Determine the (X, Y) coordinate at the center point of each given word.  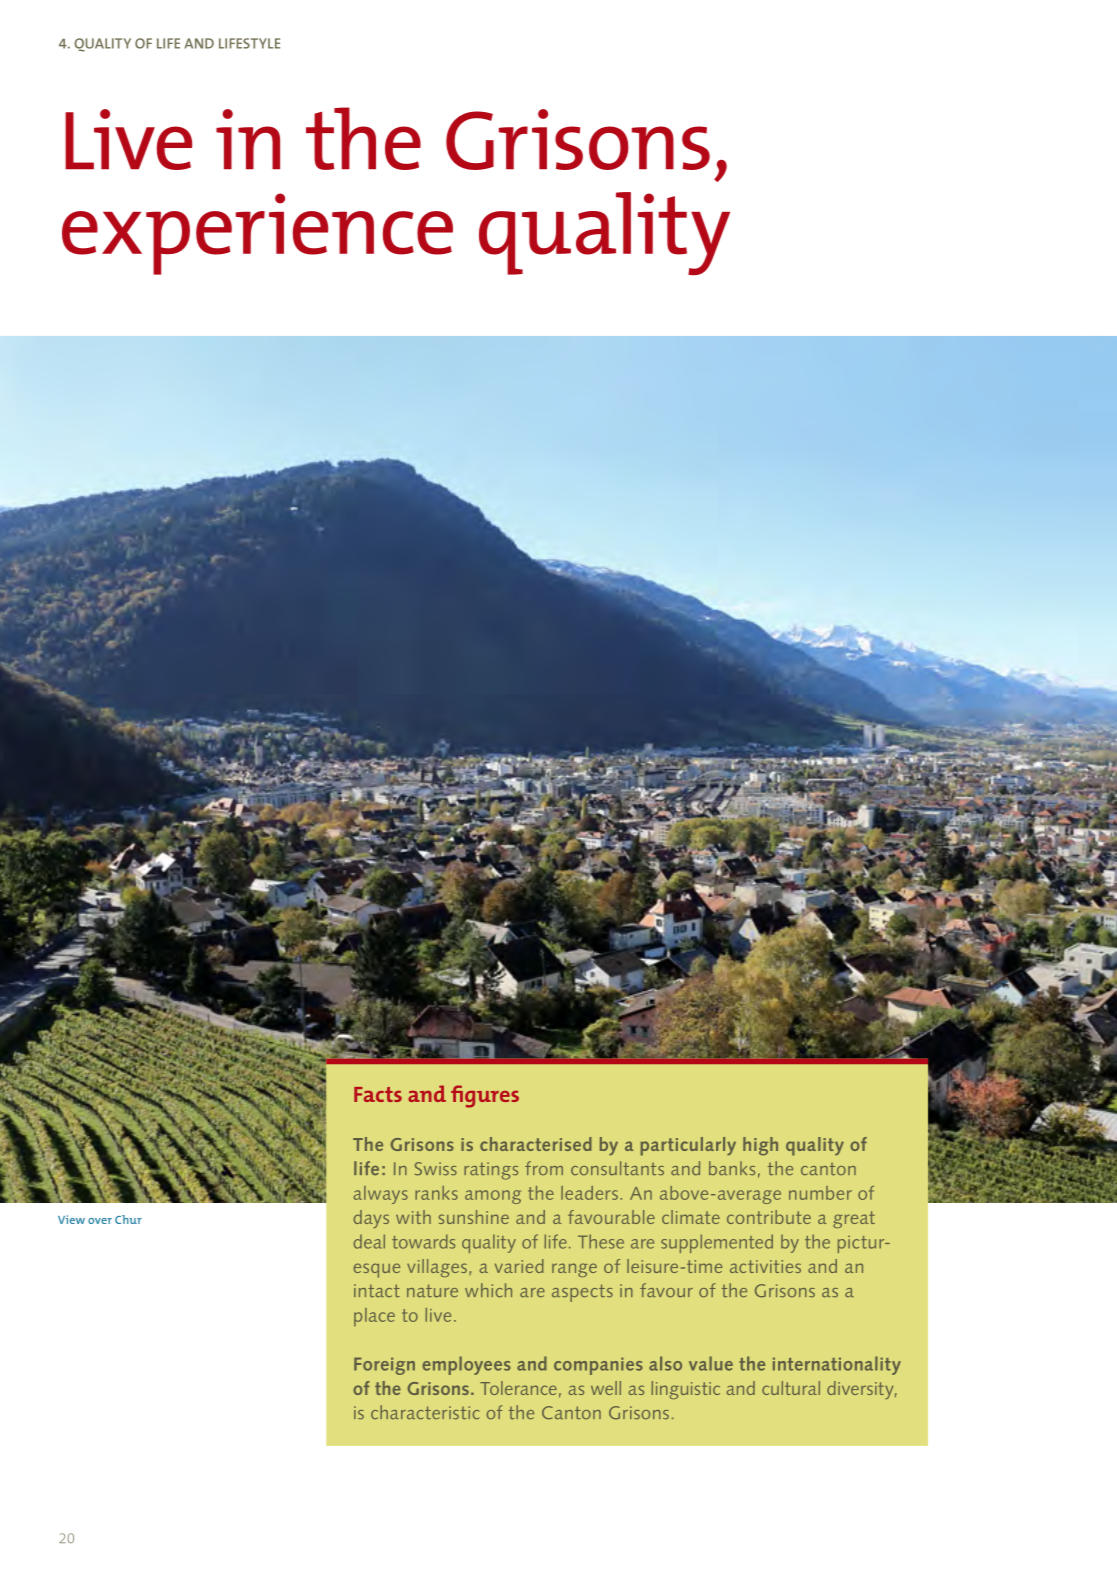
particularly (688, 1146)
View (71, 1219)
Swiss (436, 1169)
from (544, 1168)
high (760, 1146)
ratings (491, 1171)
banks (732, 1168)
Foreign (384, 1366)
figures (485, 1096)
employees (466, 1365)
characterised (536, 1144)
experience (257, 234)
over (100, 1221)
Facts (378, 1094)
